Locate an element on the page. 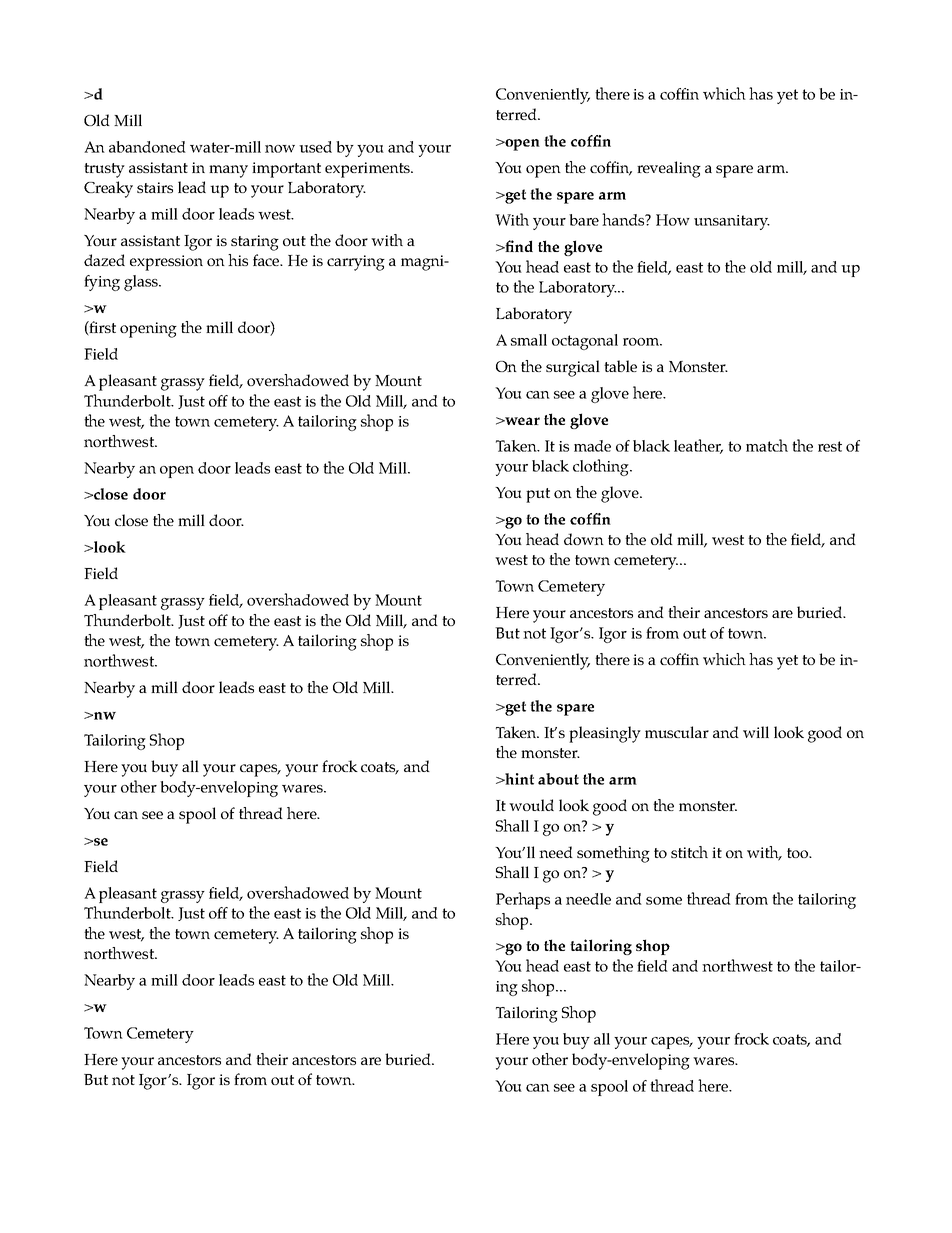  put is located at coordinates (538, 495).
